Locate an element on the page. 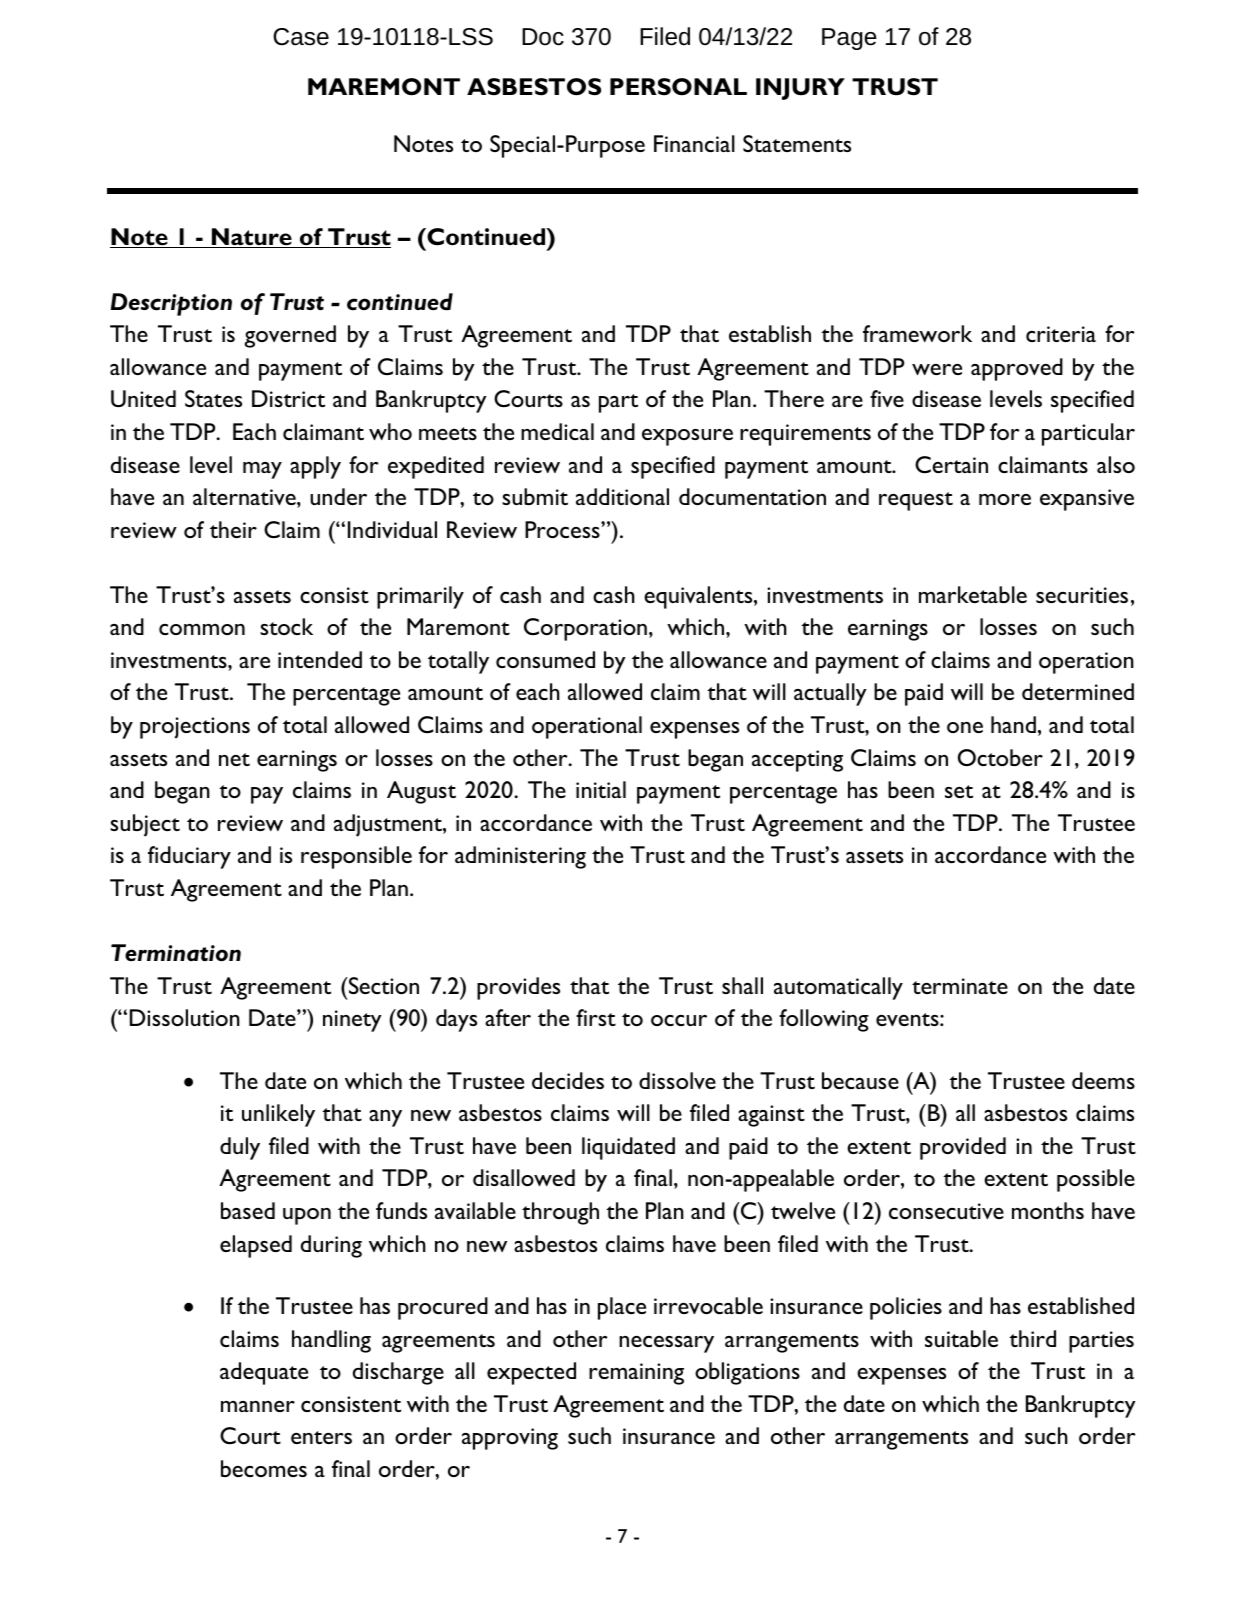  marketable is located at coordinates (973, 594).
